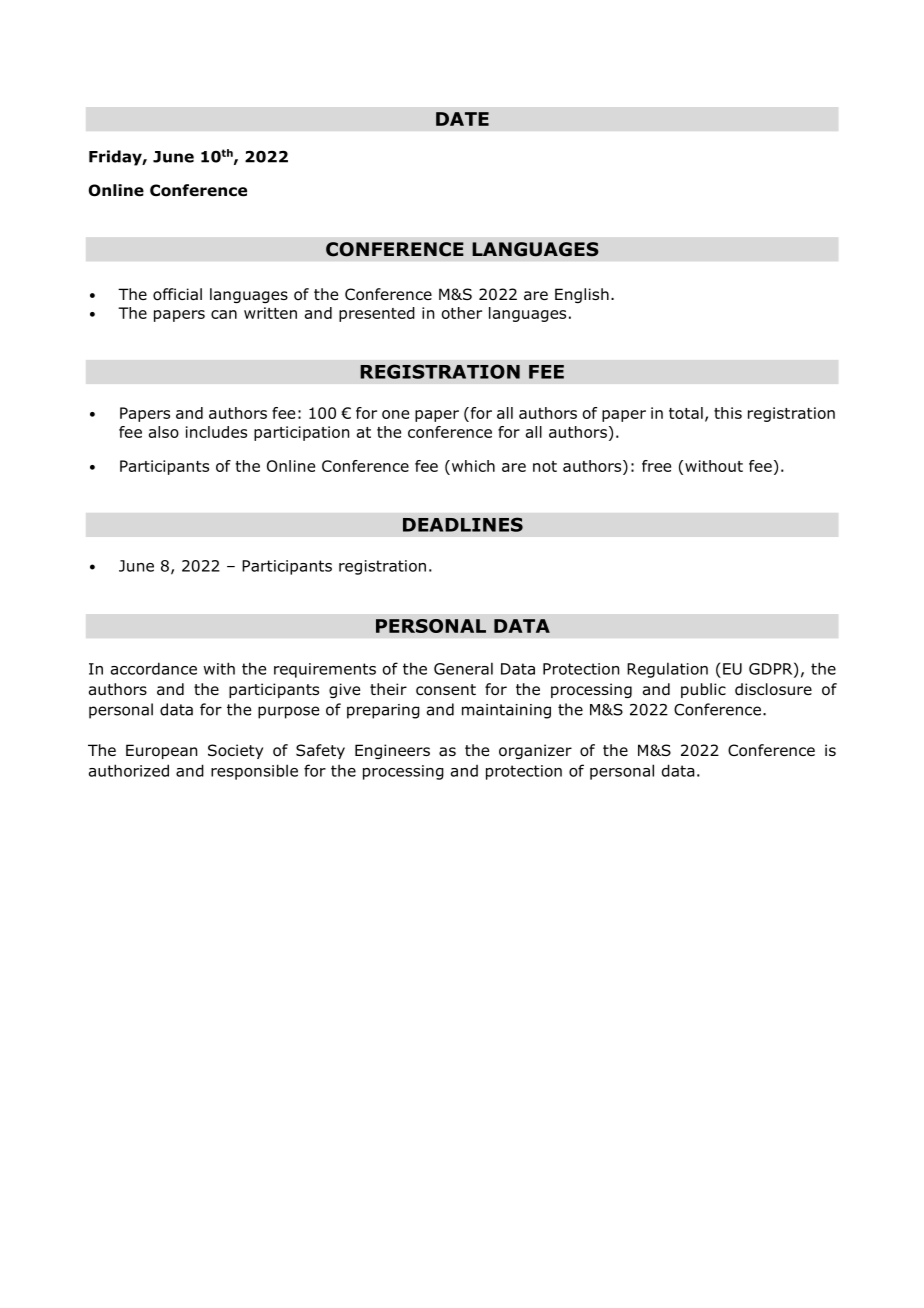 This document has width=924, height=1308. What do you see at coordinates (462, 119) in the document?
I see `DATE` at bounding box center [462, 119].
